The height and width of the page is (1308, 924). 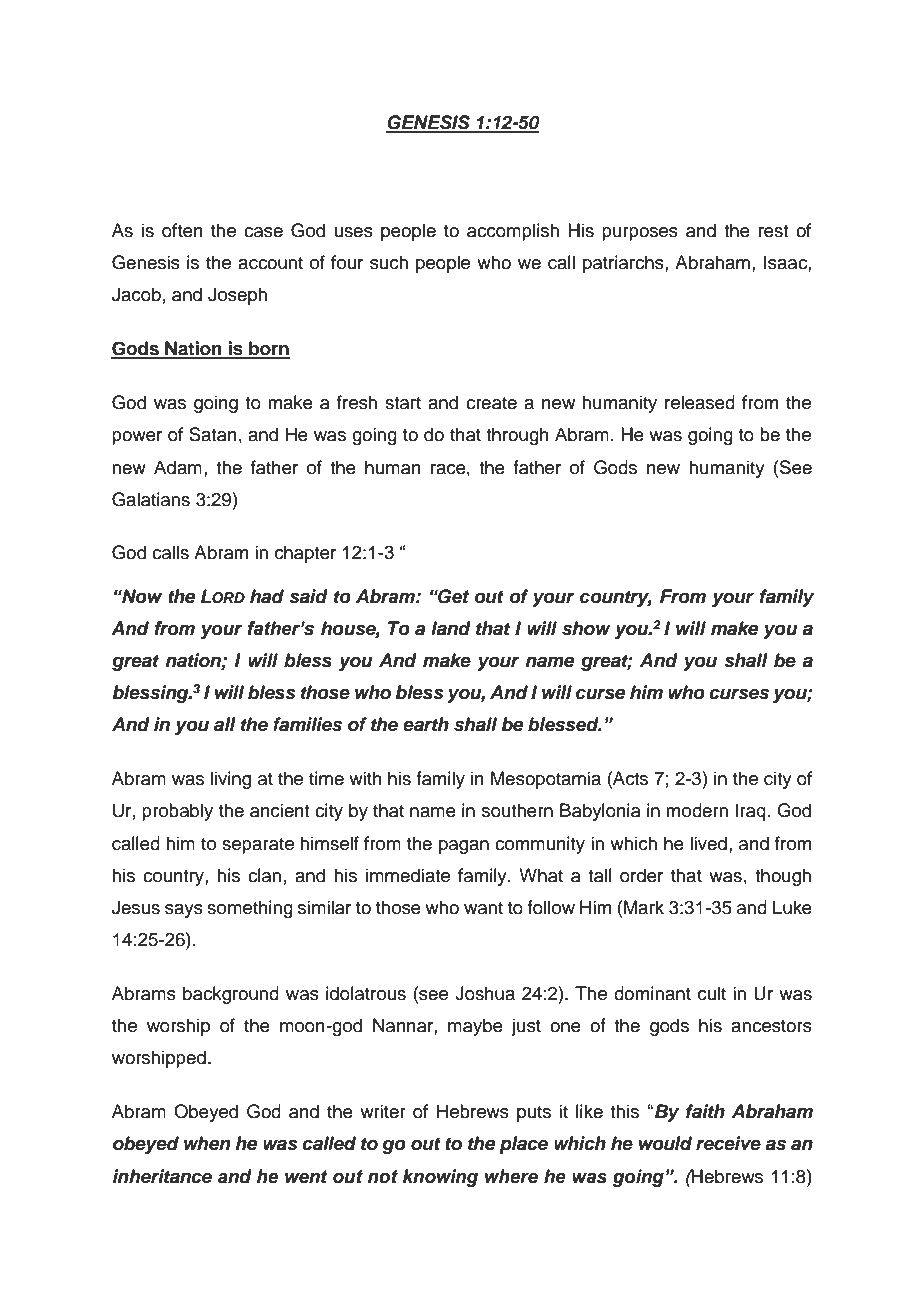 I want to click on accomplish, so click(x=513, y=232).
